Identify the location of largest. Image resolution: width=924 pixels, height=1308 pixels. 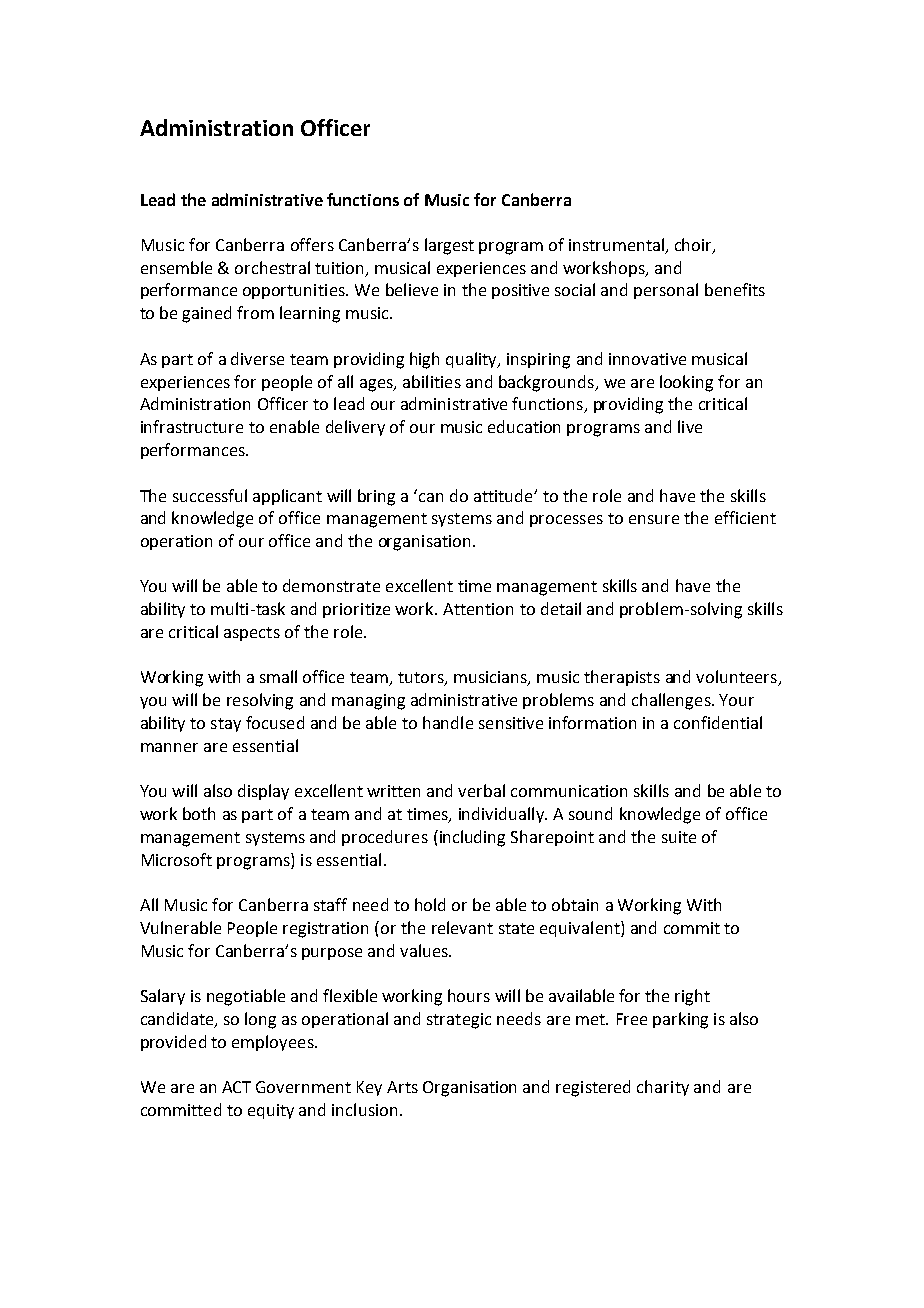
(449, 246).
